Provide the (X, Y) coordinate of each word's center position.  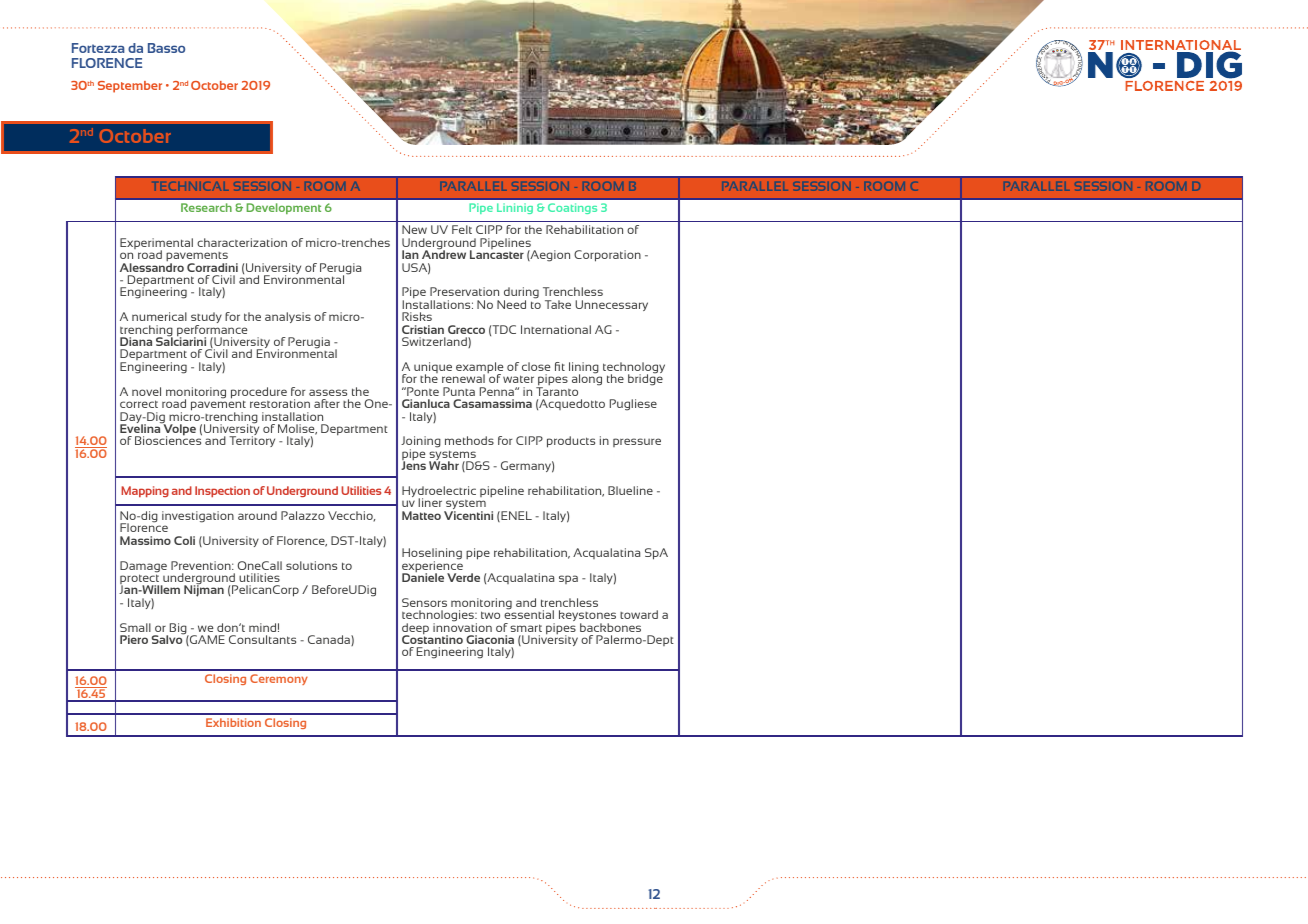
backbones (610, 627)
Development (283, 208)
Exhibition (233, 722)
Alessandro (152, 267)
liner (430, 502)
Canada (330, 640)
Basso (166, 48)
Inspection (222, 492)
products (571, 442)
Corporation (607, 256)
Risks (417, 316)
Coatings (572, 208)
